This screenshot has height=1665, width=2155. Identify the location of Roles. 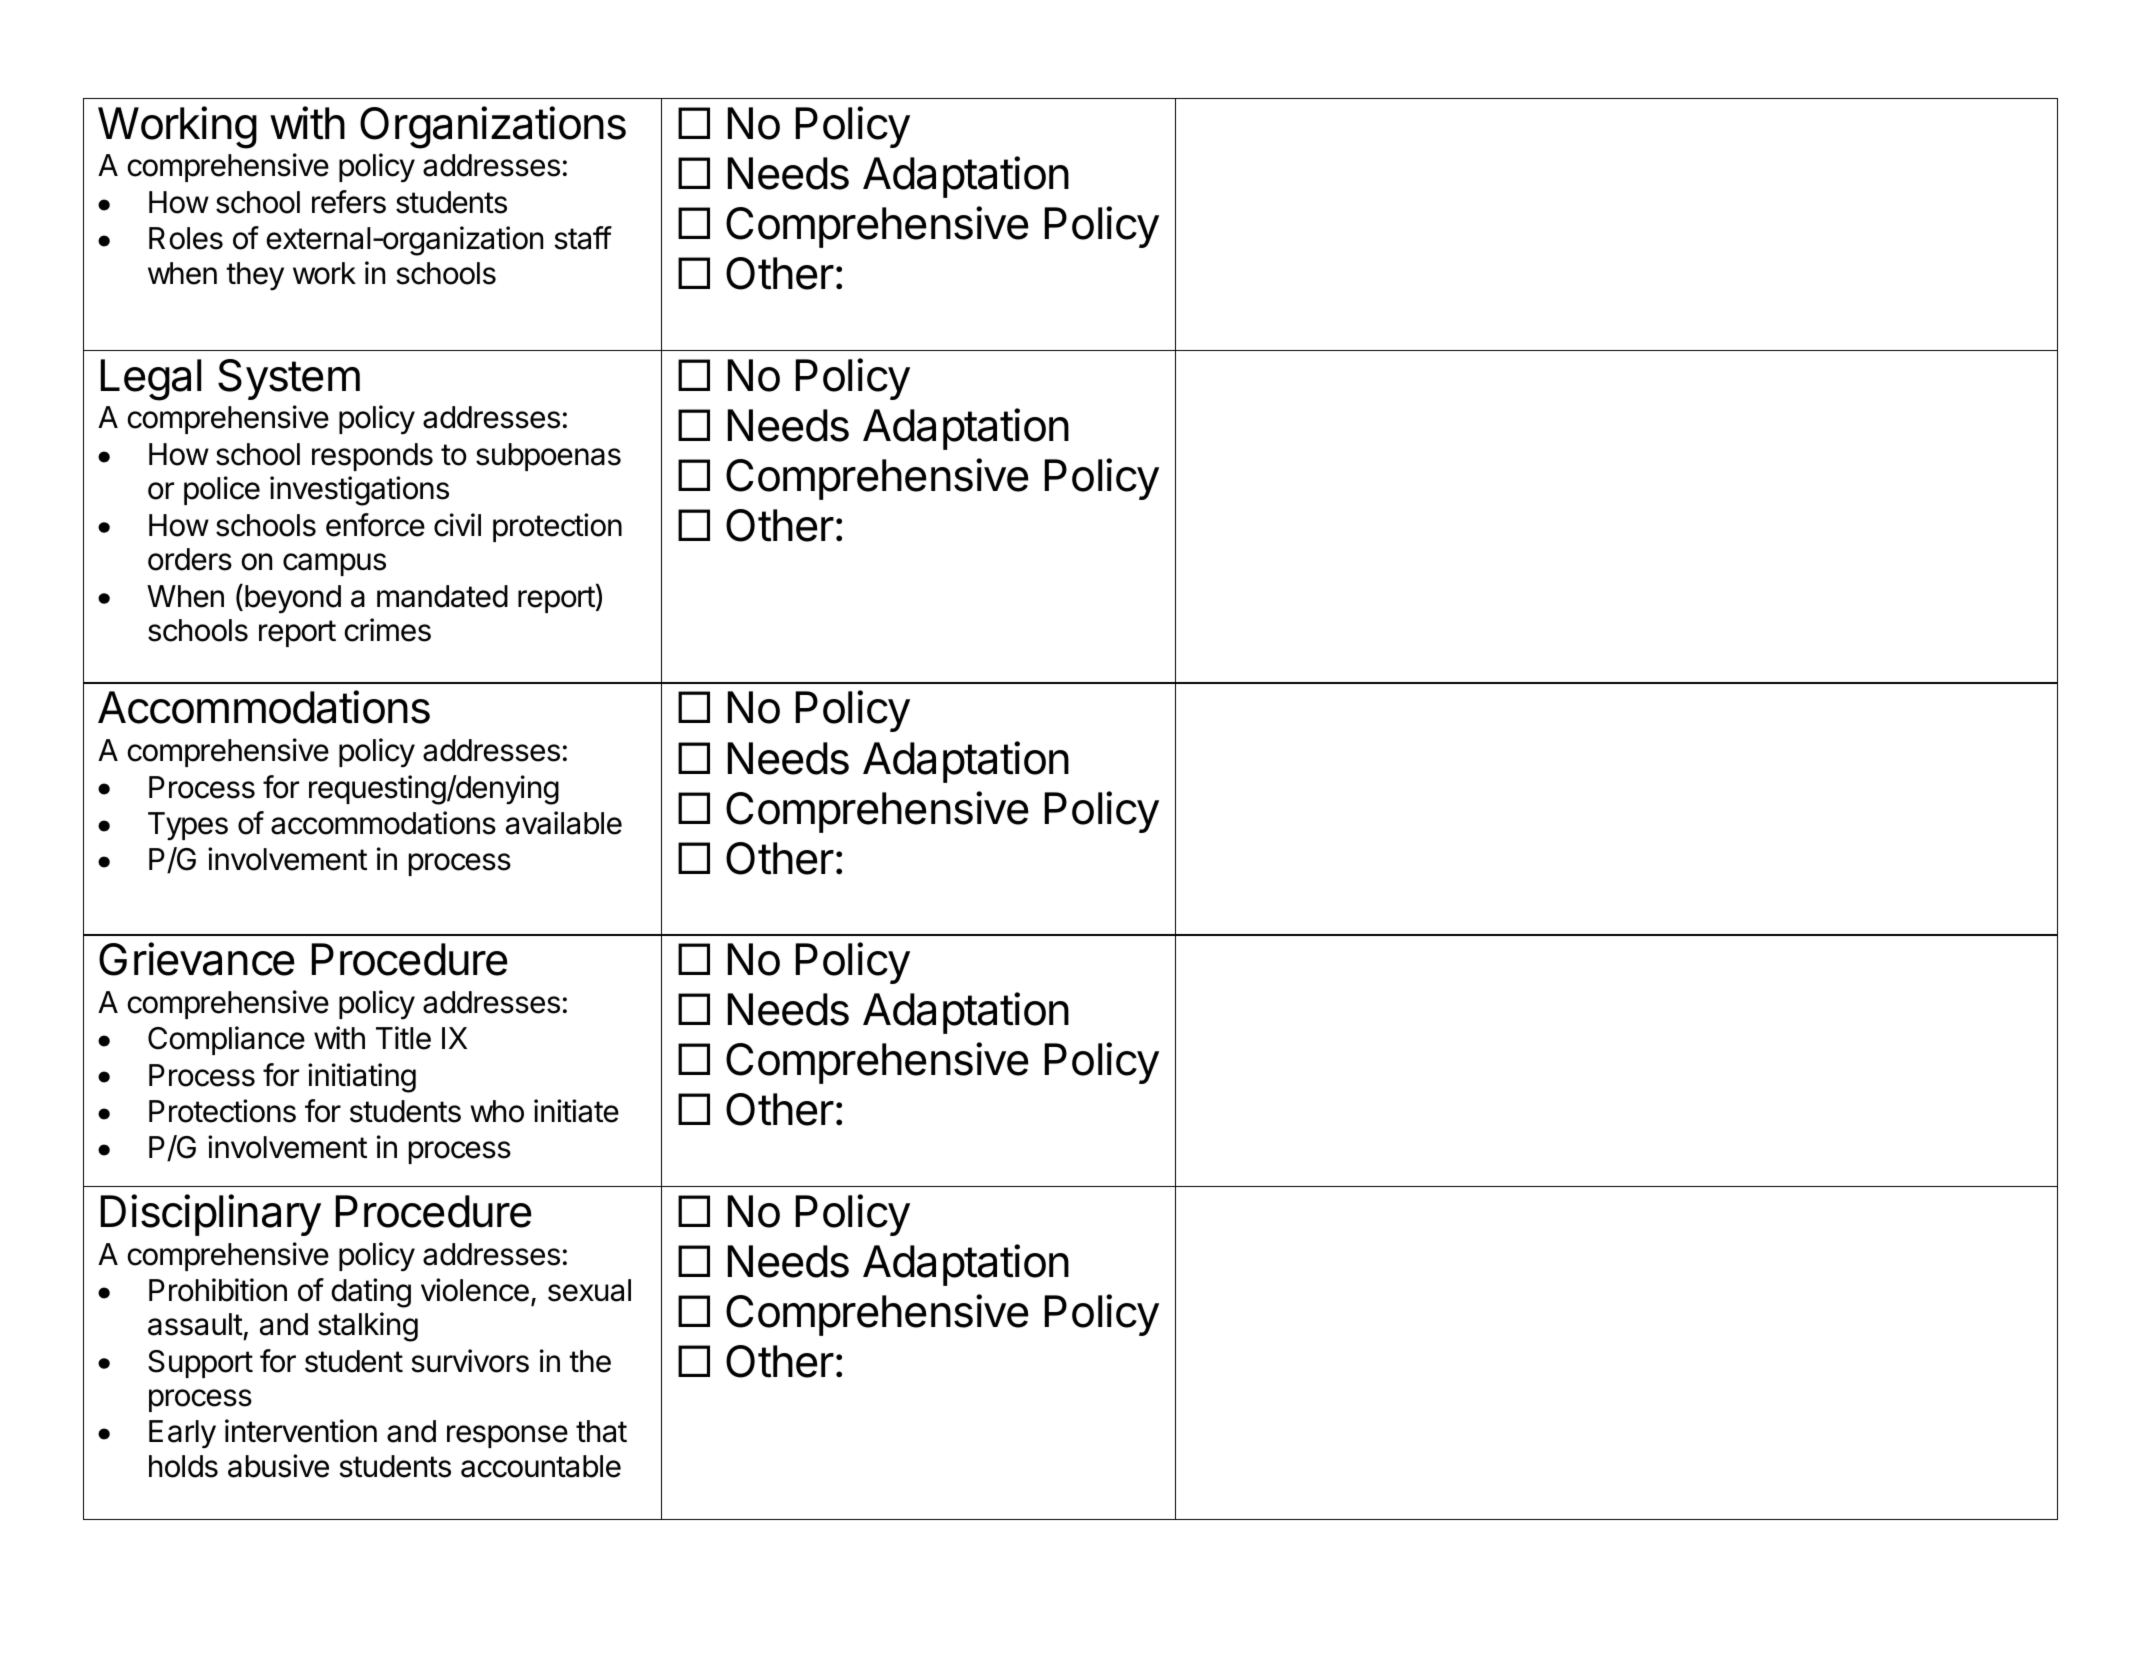
(186, 238).
